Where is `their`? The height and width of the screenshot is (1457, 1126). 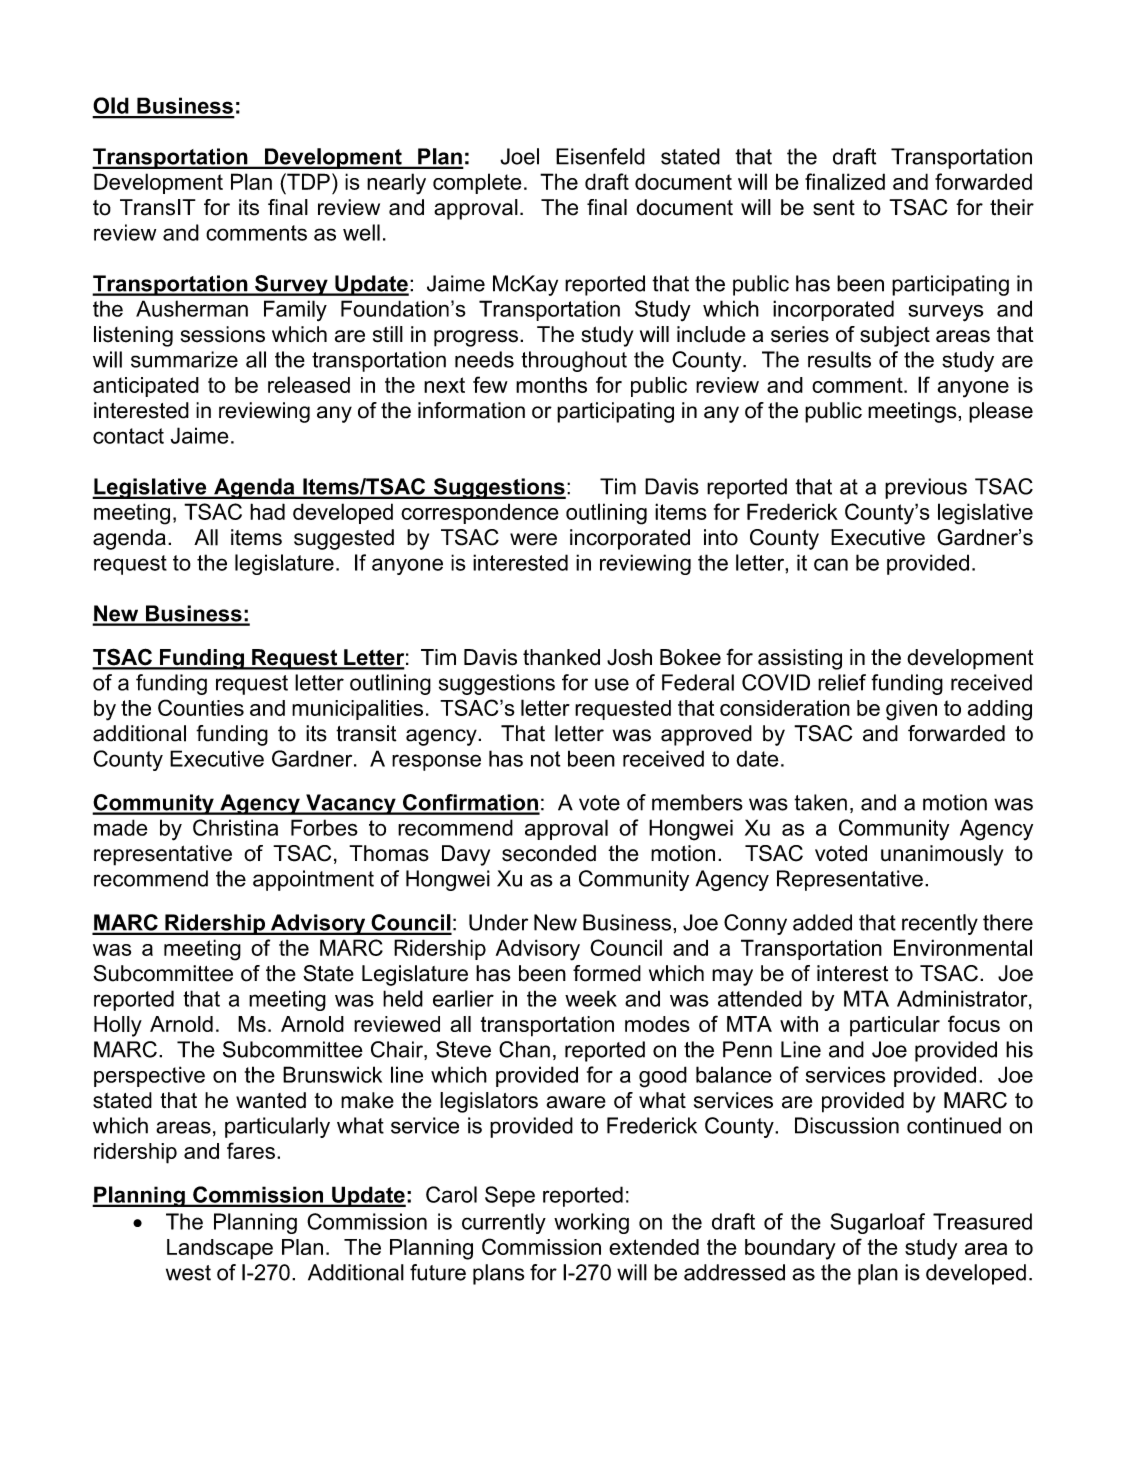 their is located at coordinates (1012, 207).
